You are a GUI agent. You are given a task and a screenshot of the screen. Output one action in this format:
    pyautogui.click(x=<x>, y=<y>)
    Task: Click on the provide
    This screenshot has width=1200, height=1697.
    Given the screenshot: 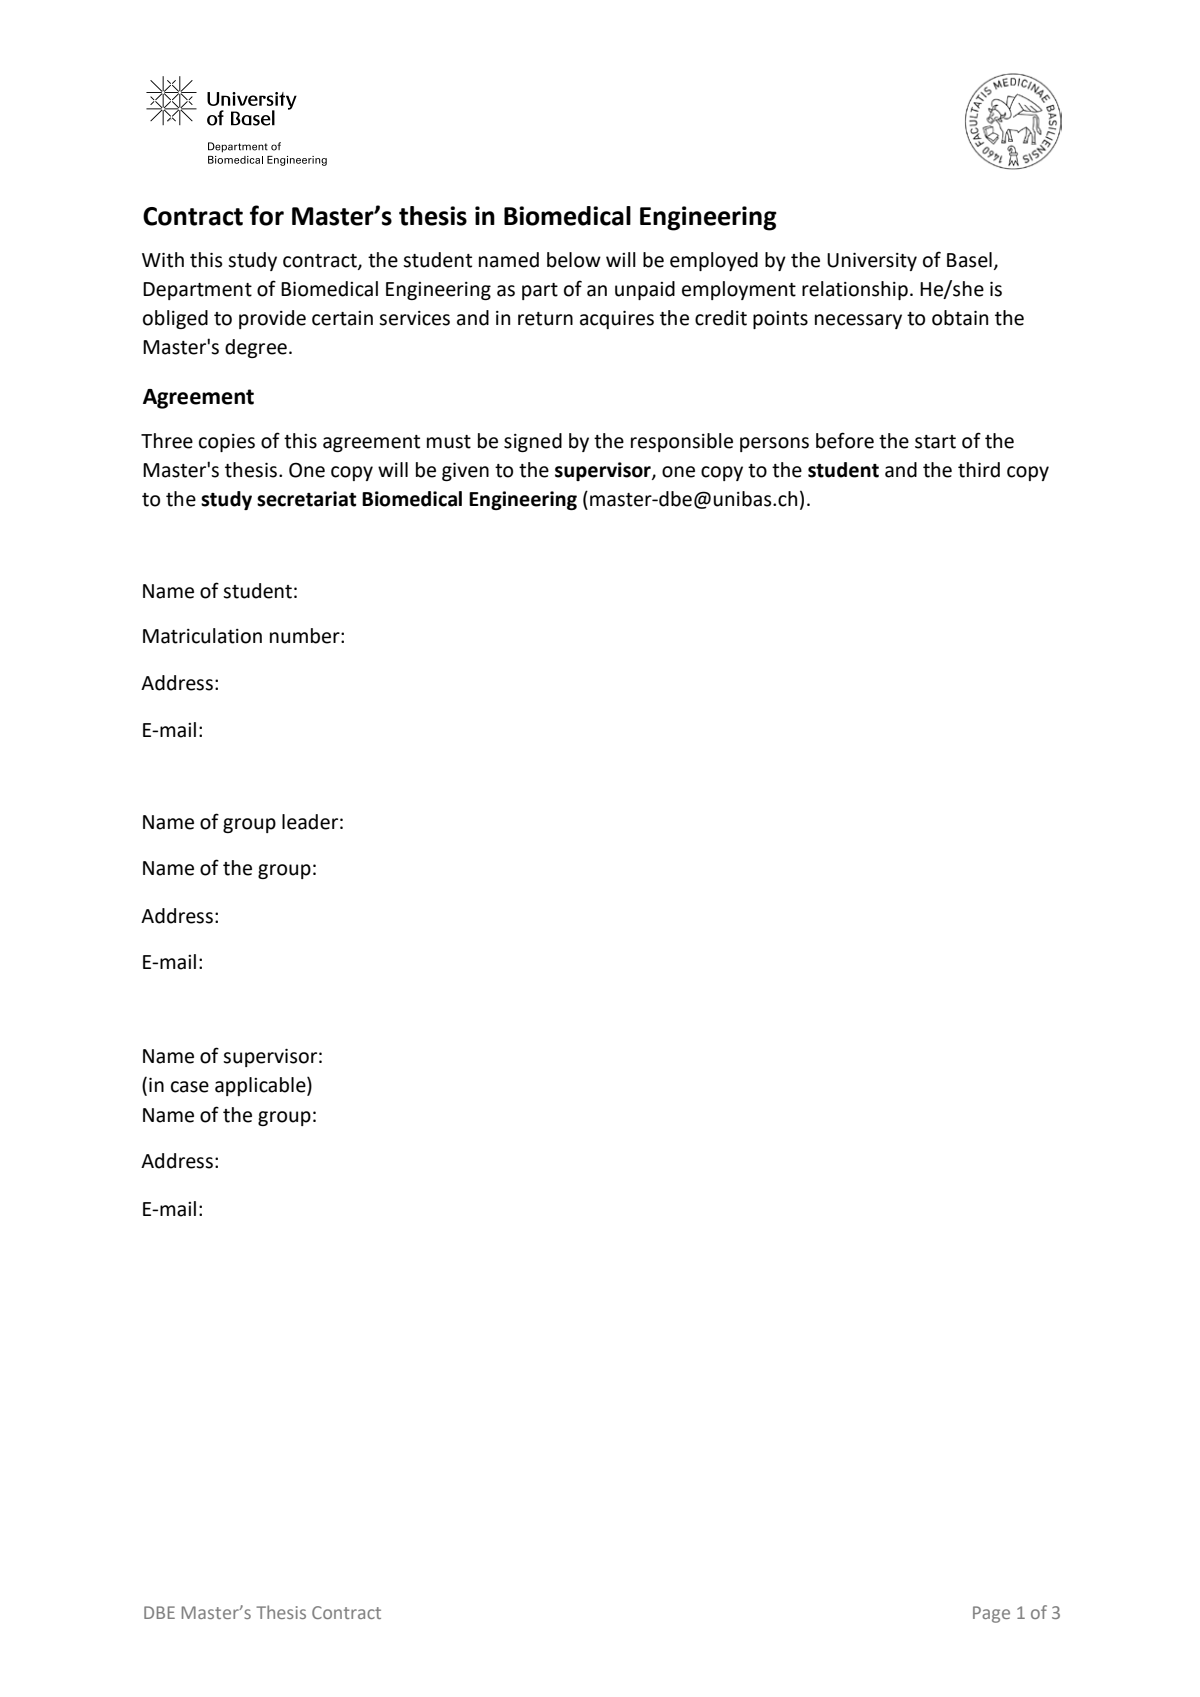 What is the action you would take?
    pyautogui.click(x=272, y=319)
